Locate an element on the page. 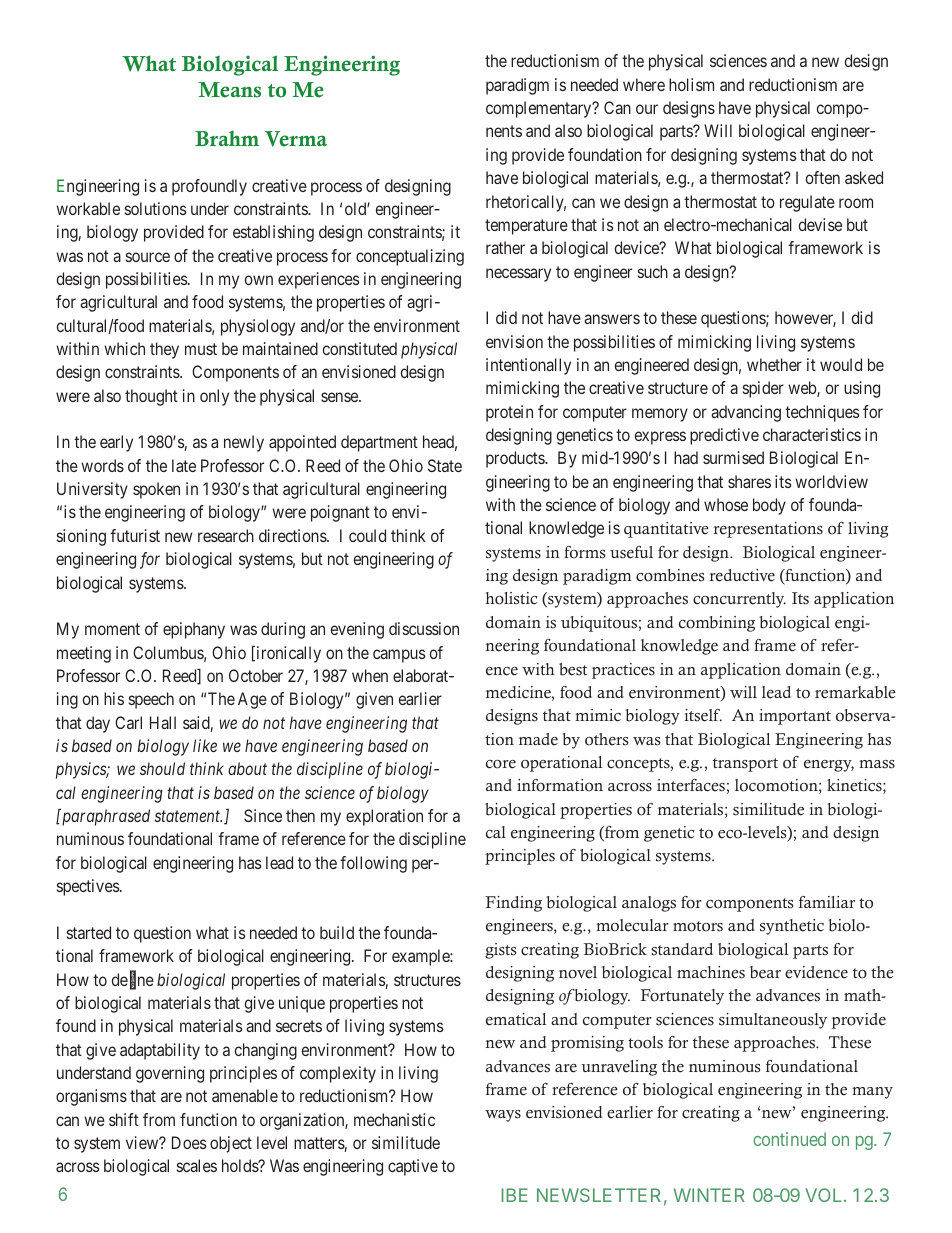 Image resolution: width=952 pixels, height=1233 pixels. complementary is located at coordinates (540, 109).
